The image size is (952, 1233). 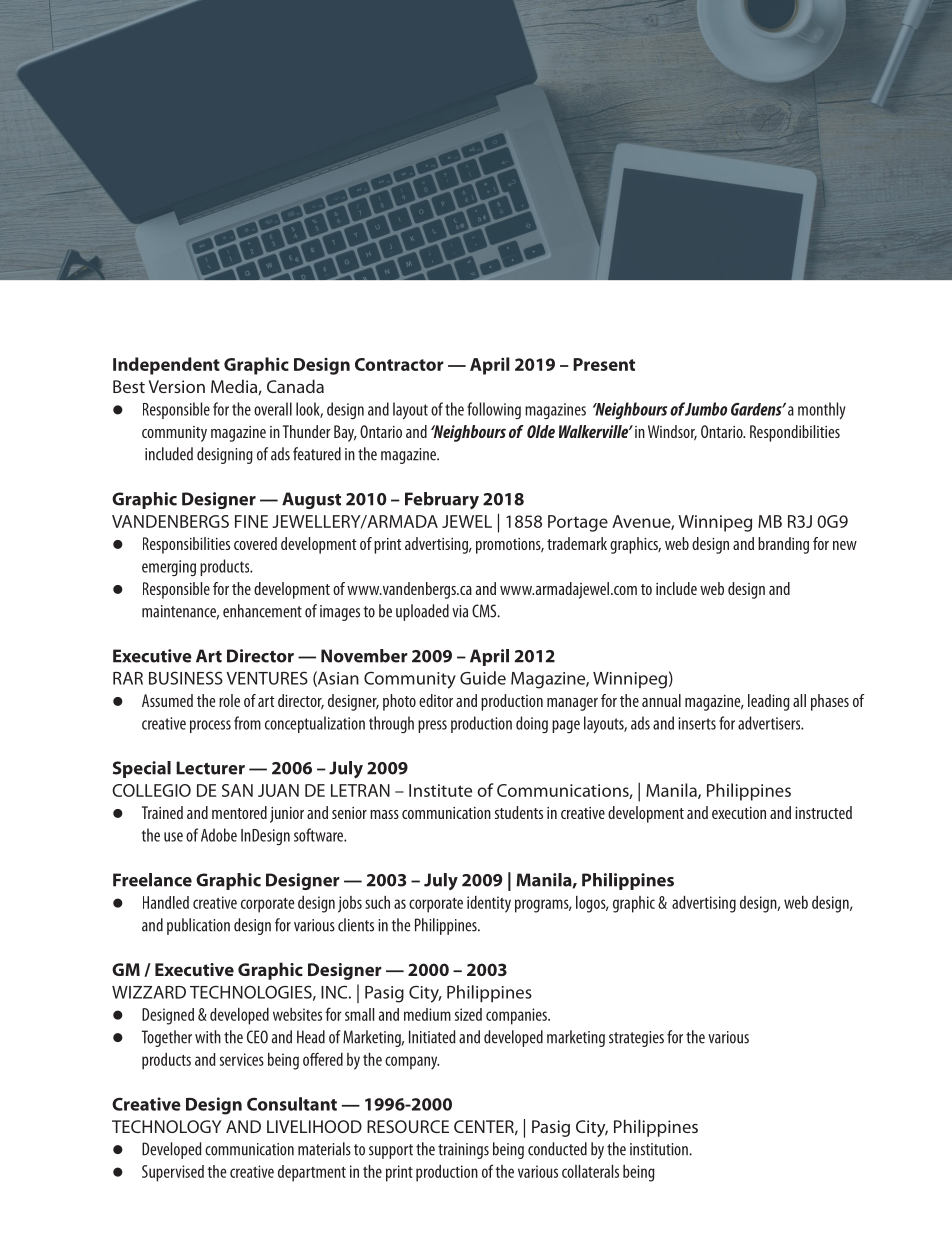 What do you see at coordinates (463, 1151) in the screenshot?
I see `trainings` at bounding box center [463, 1151].
